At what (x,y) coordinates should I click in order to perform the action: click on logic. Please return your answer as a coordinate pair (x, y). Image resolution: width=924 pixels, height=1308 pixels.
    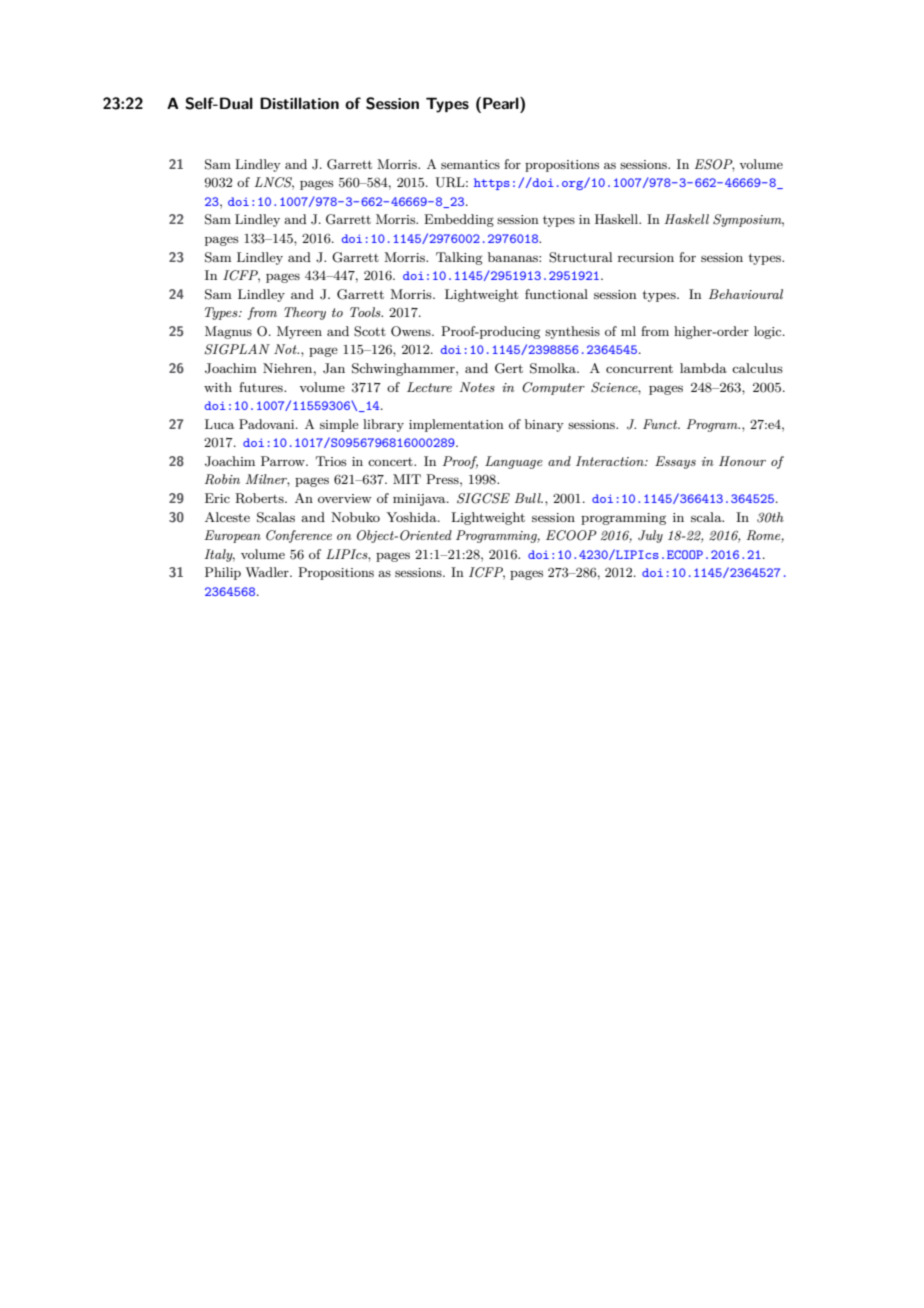
    Looking at the image, I should click on (769, 332).
